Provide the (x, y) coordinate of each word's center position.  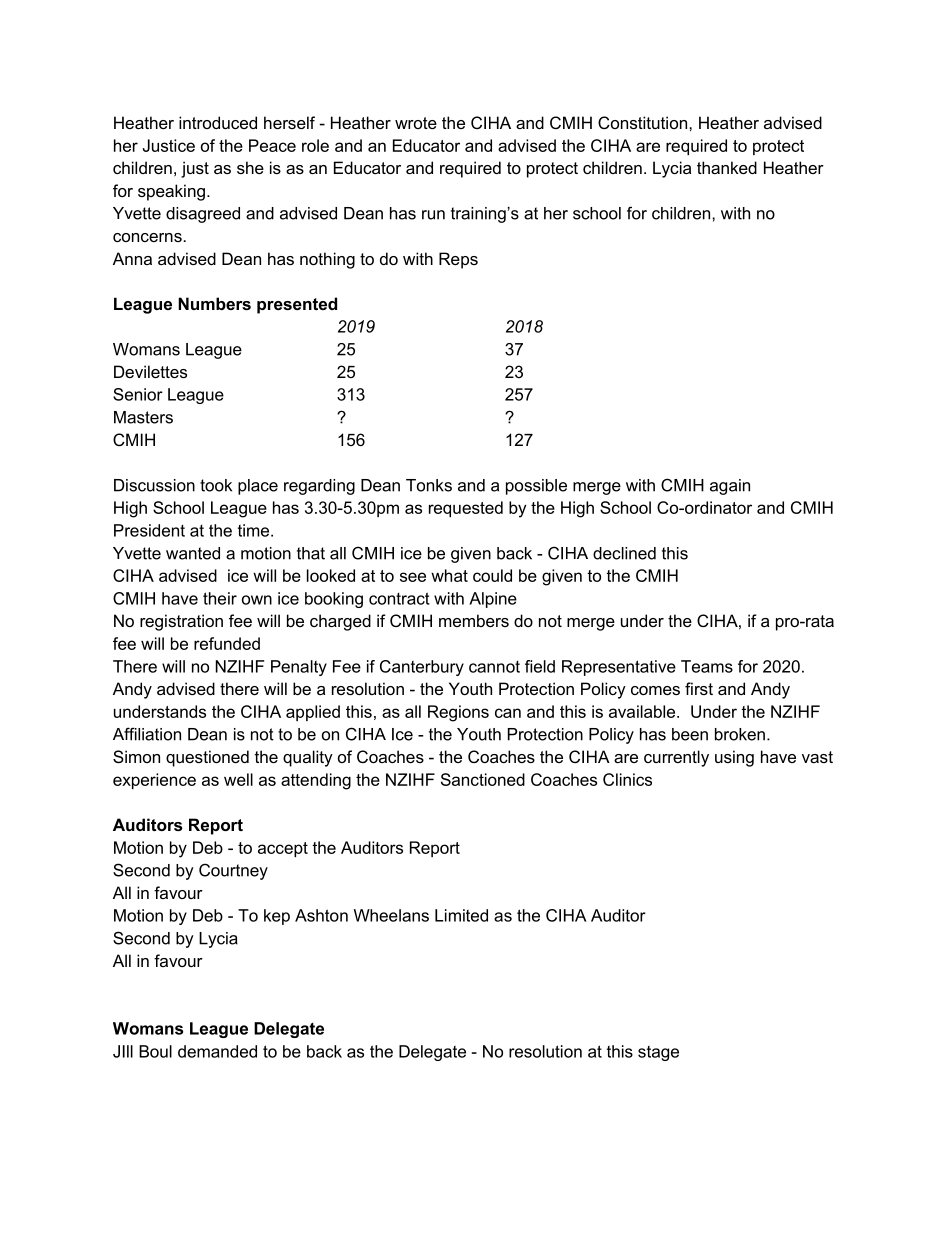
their (220, 598)
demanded (217, 1051)
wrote (416, 123)
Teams (707, 666)
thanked (727, 167)
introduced (218, 122)
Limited (461, 915)
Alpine (493, 600)
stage (658, 1053)
